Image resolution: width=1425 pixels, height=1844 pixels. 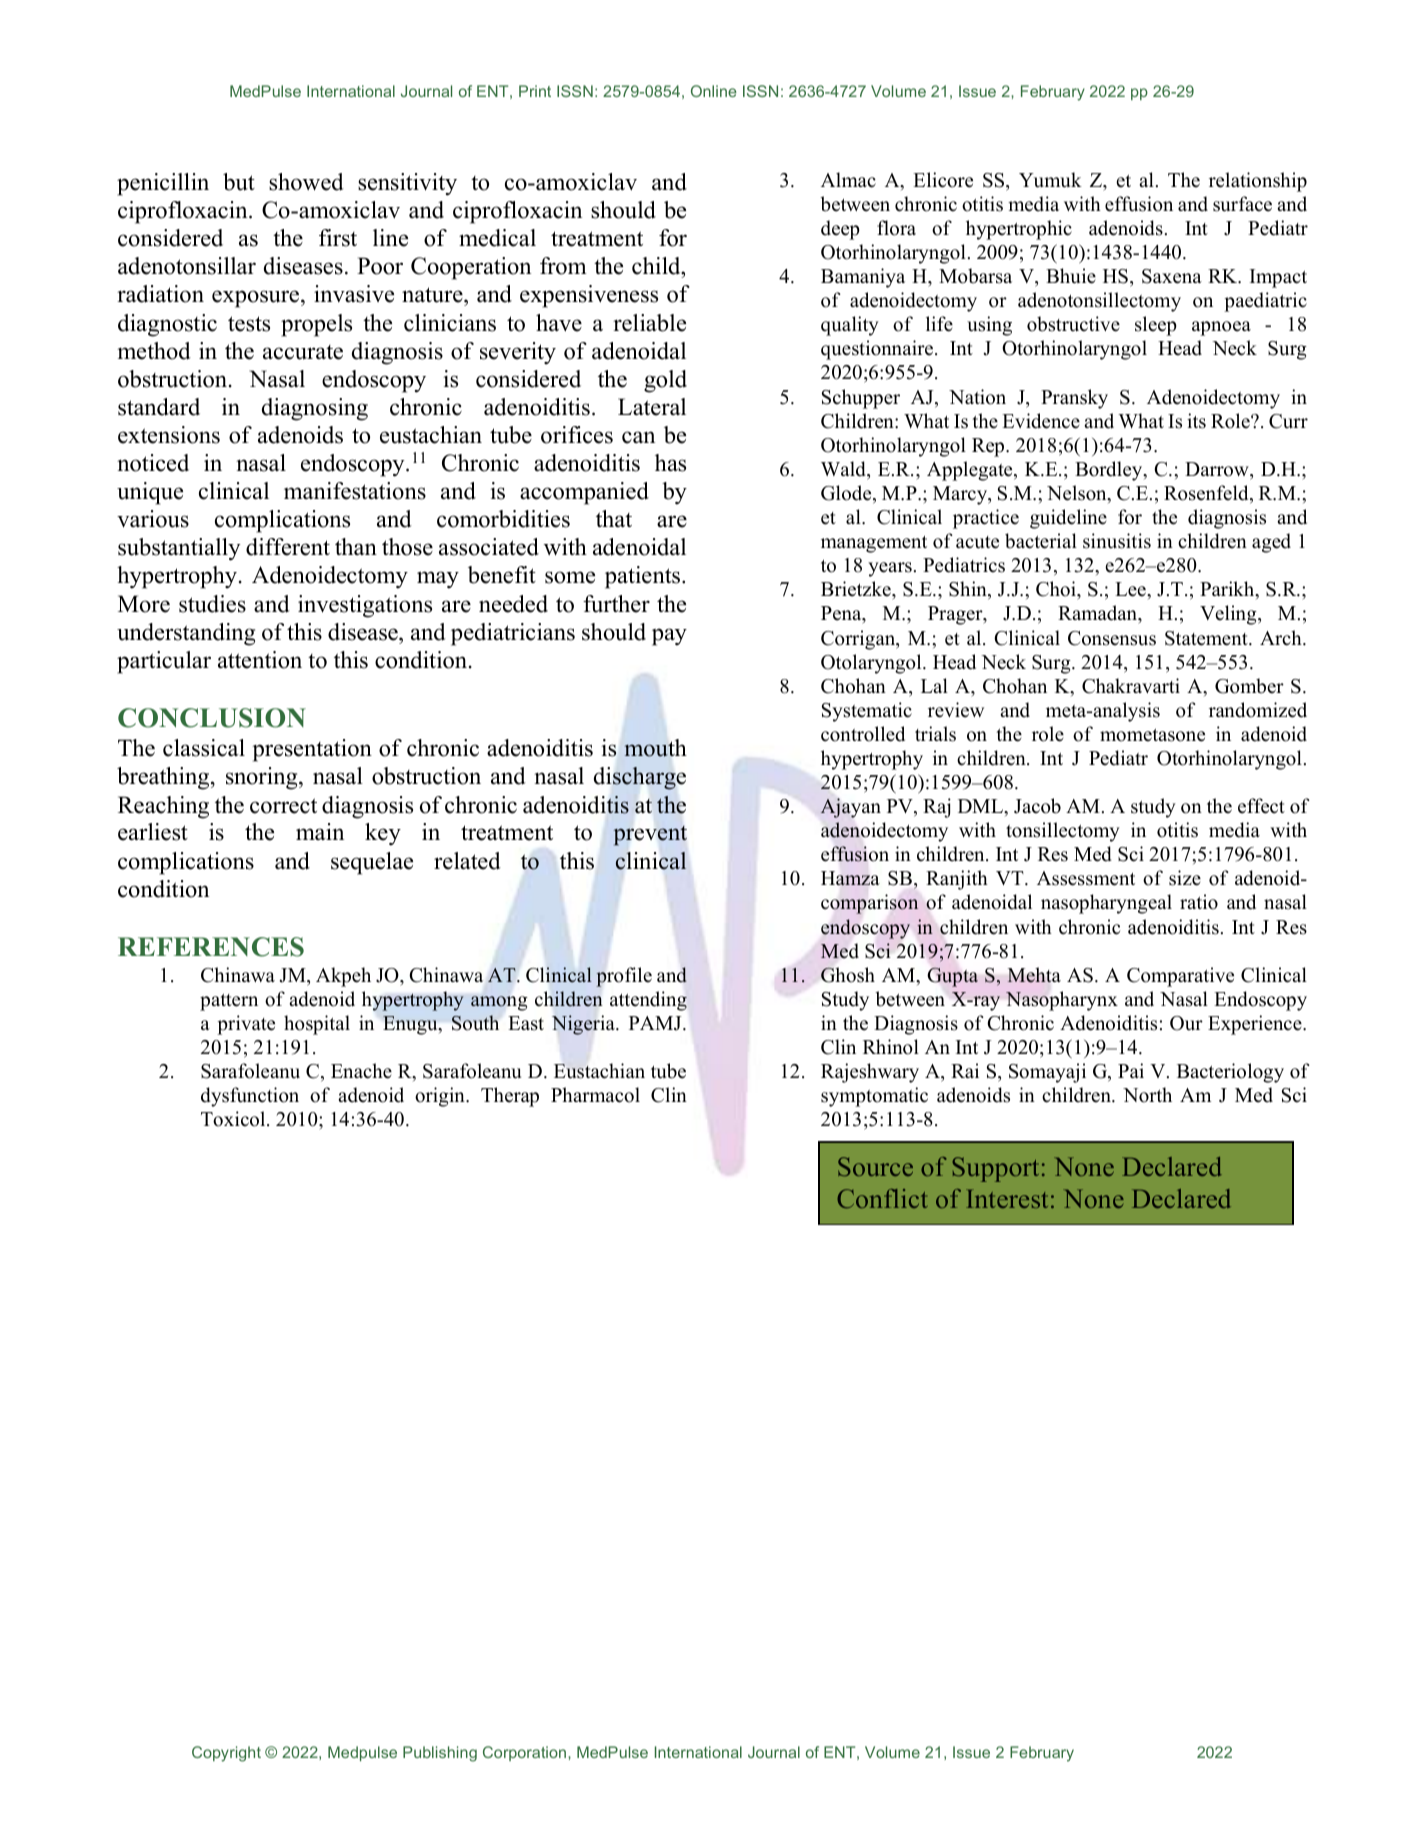 I want to click on different, so click(x=288, y=547).
